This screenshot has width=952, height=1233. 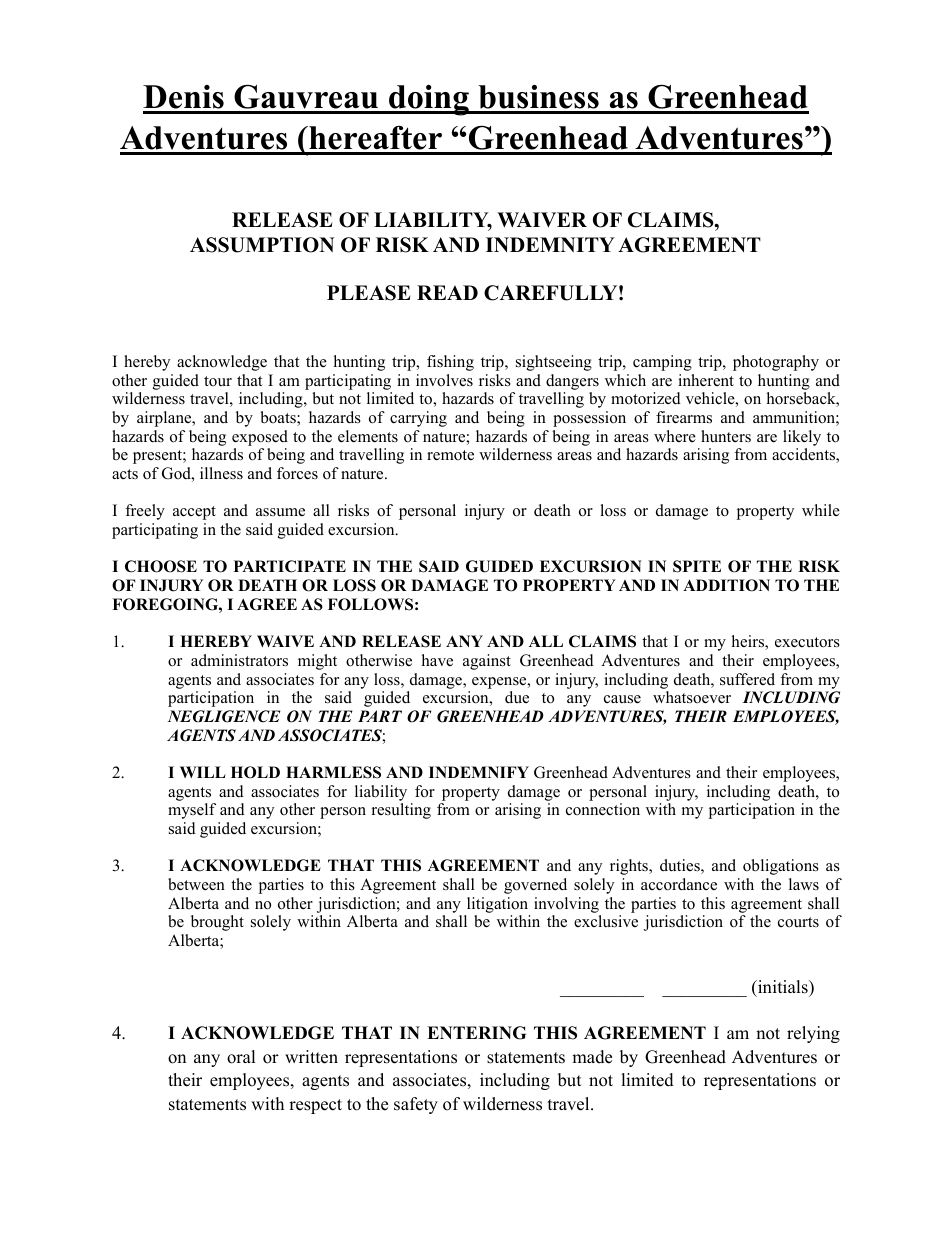 I want to click on ADDITION, so click(x=726, y=585).
